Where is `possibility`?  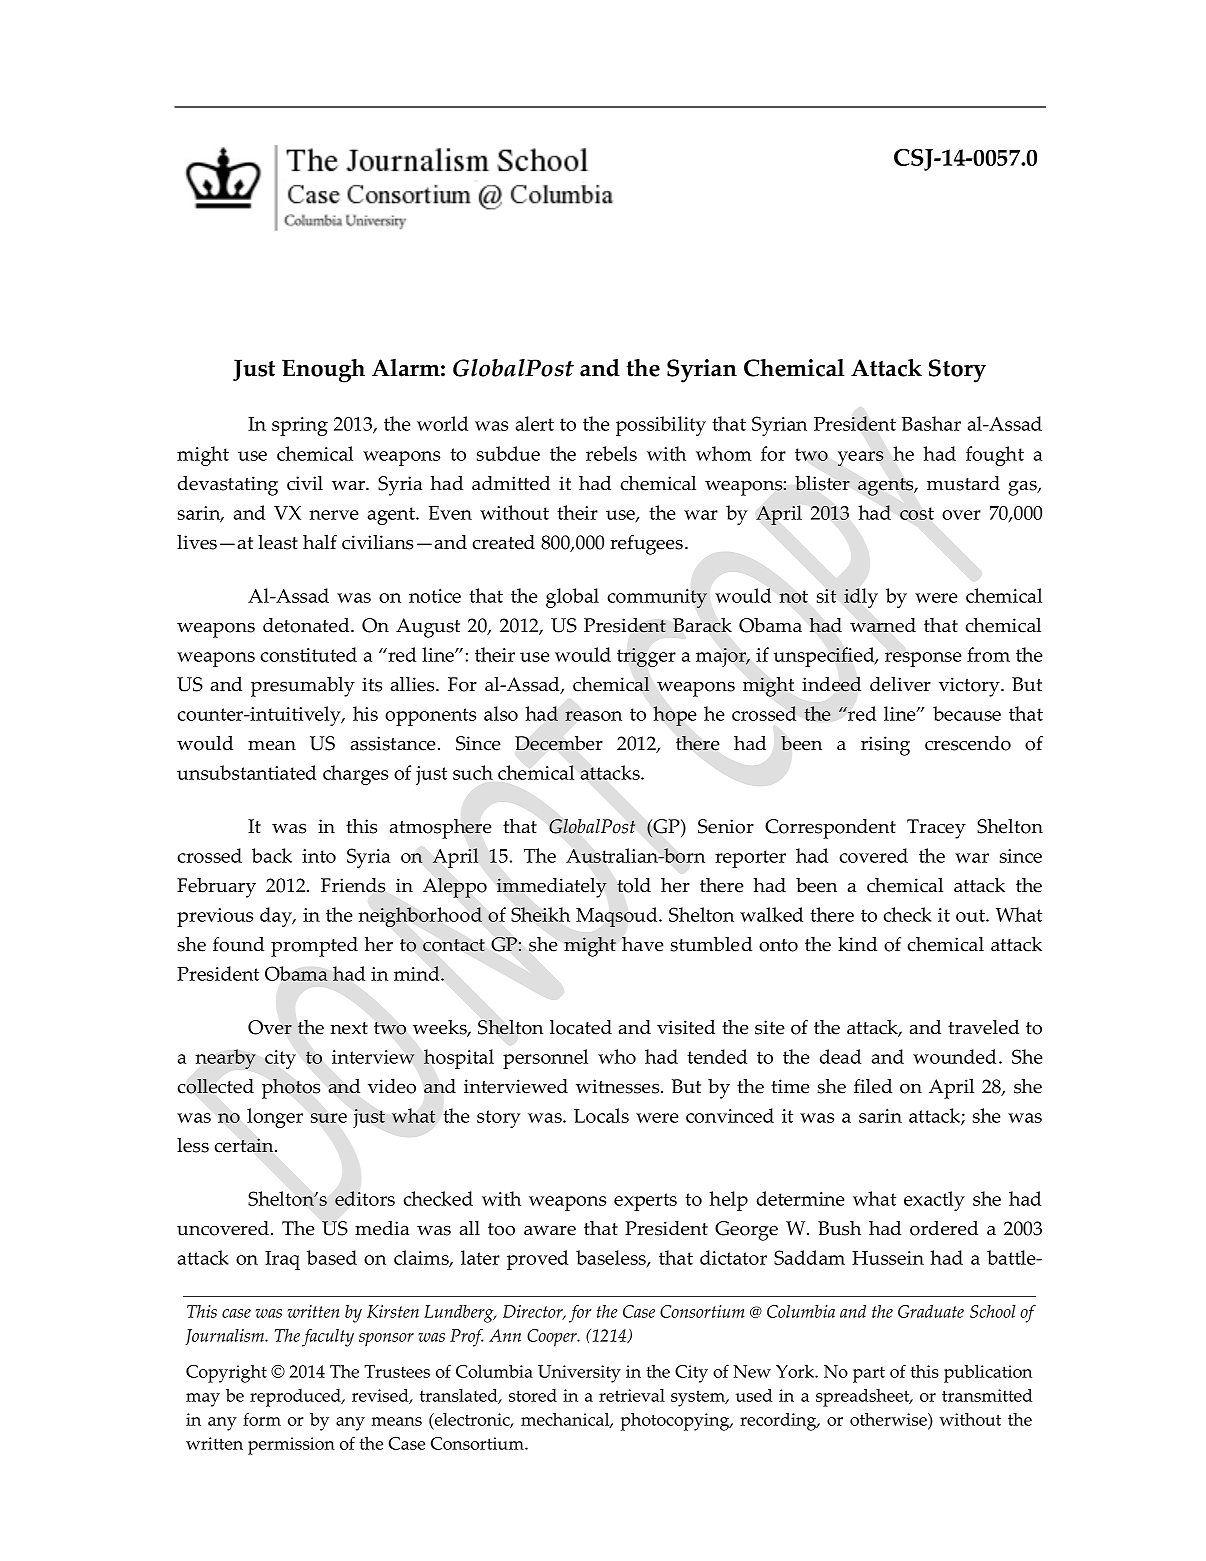 possibility is located at coordinates (661, 426).
